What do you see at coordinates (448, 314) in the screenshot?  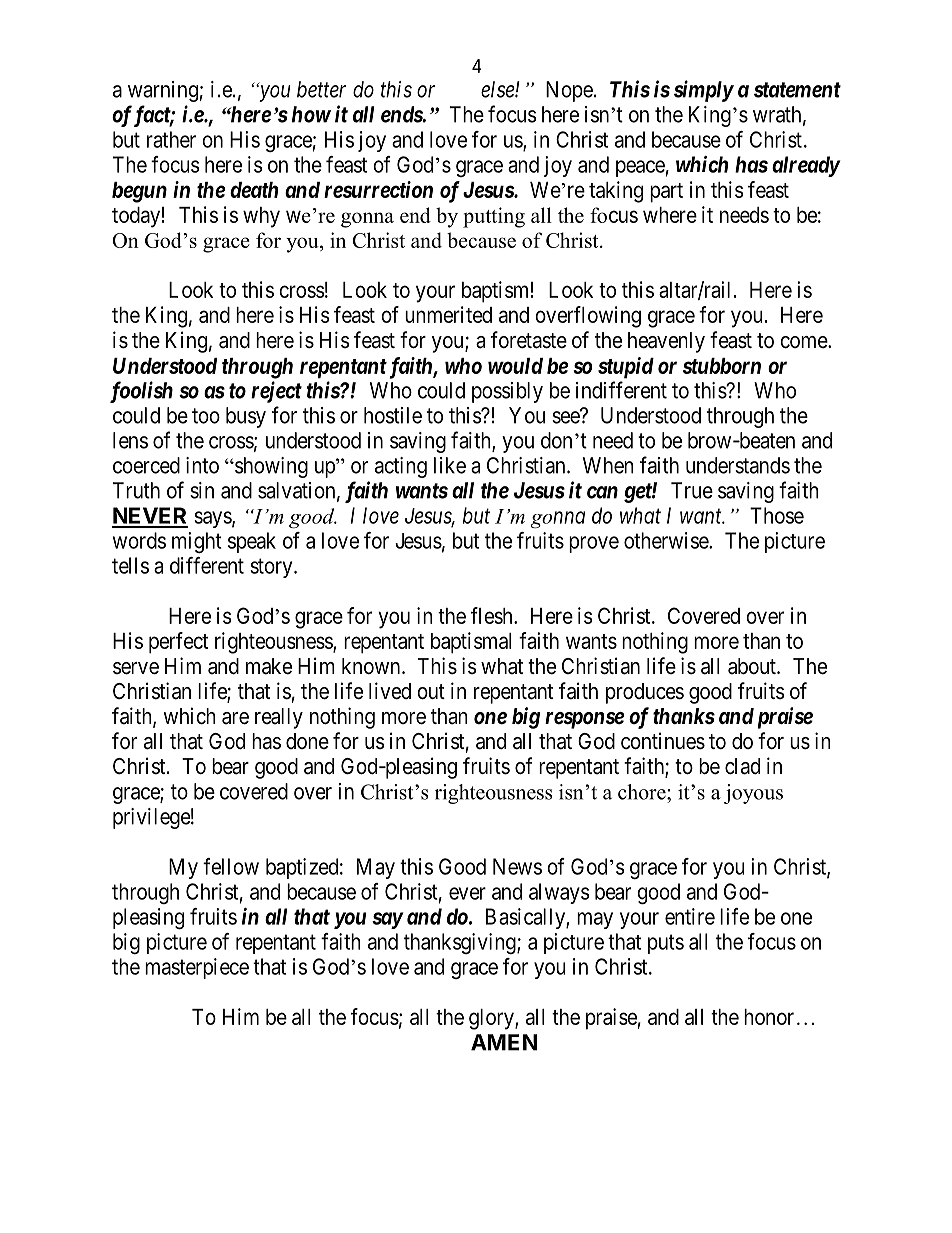 I see `unmerited` at bounding box center [448, 314].
